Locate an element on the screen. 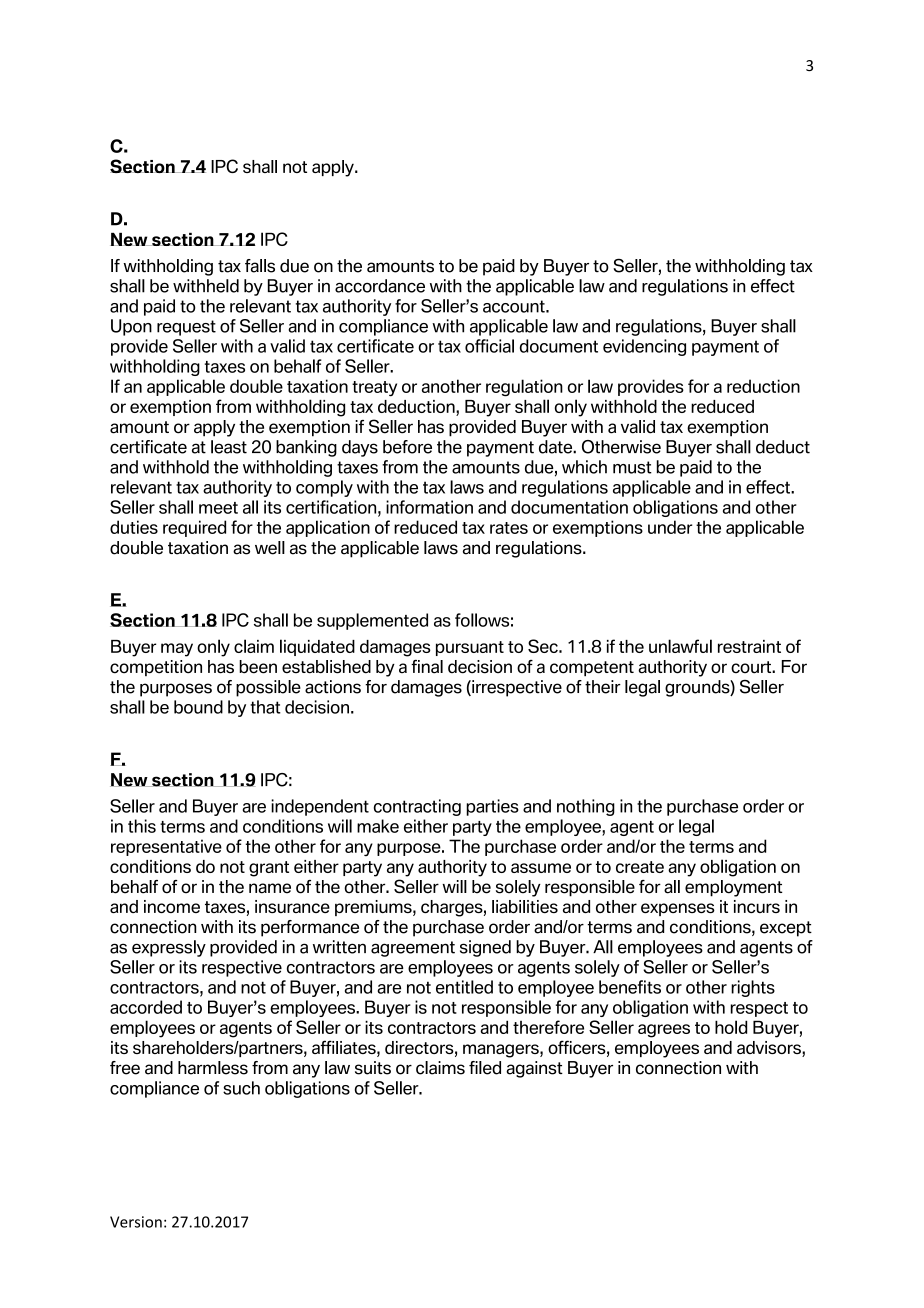 This screenshot has width=924, height=1308. Version is located at coordinates (136, 1222).
